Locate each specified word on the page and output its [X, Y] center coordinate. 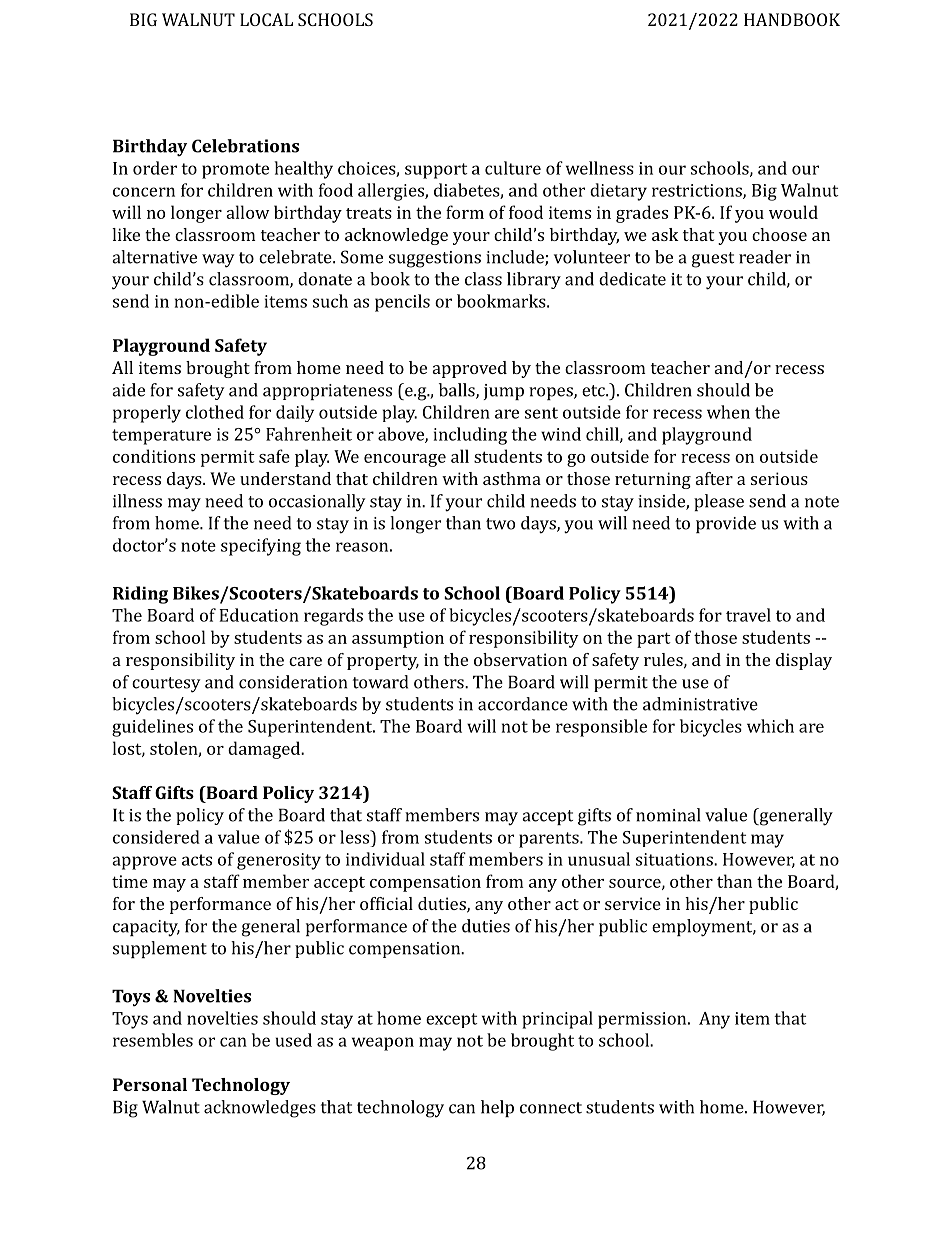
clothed [215, 412]
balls [458, 391]
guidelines [152, 728]
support [436, 171]
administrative [700, 704]
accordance [523, 704]
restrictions [698, 191]
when [728, 412]
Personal [150, 1084]
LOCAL [266, 19]
